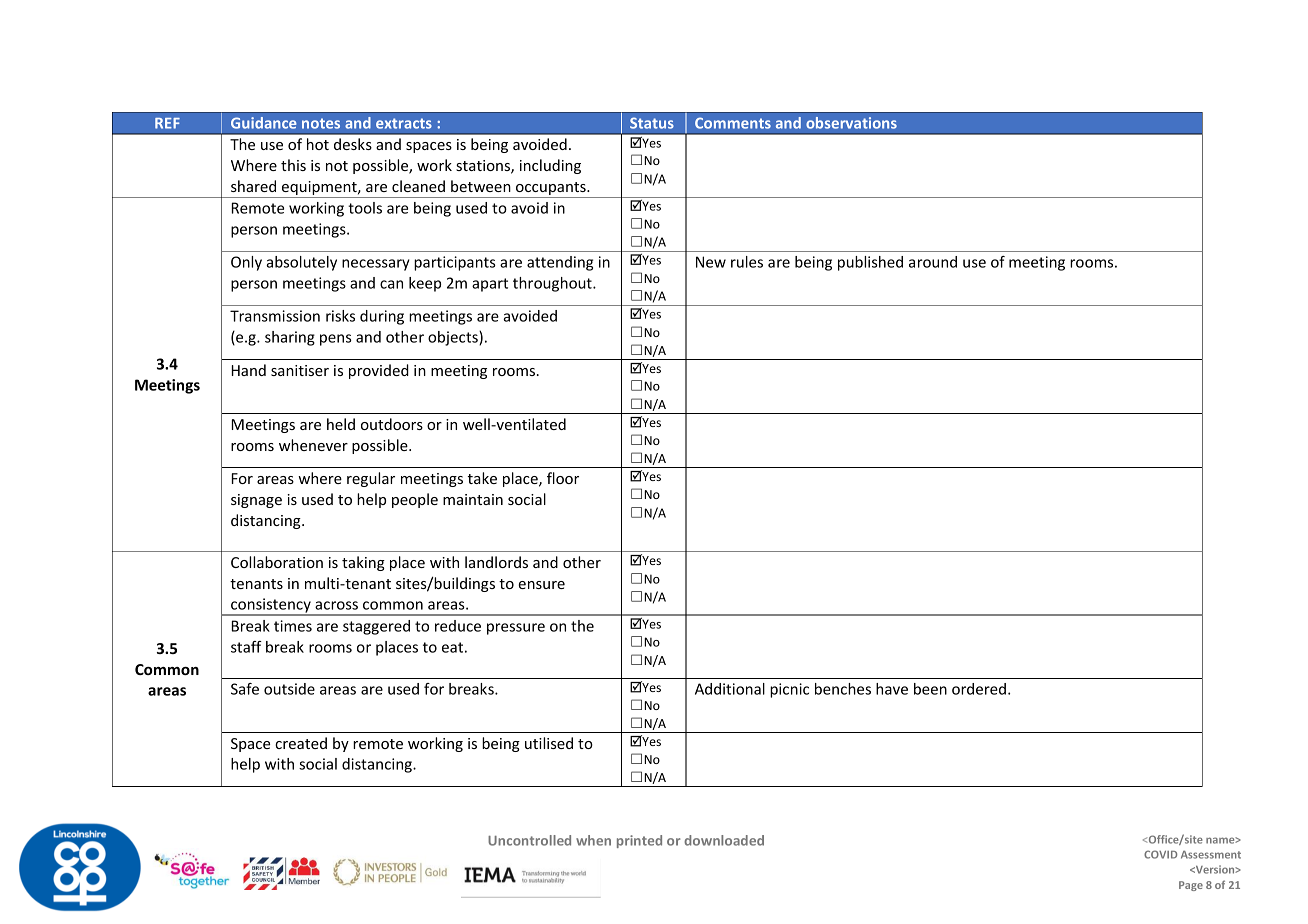 This image has height=924, width=1308. What do you see at coordinates (724, 840) in the image?
I see `downloaded` at bounding box center [724, 840].
